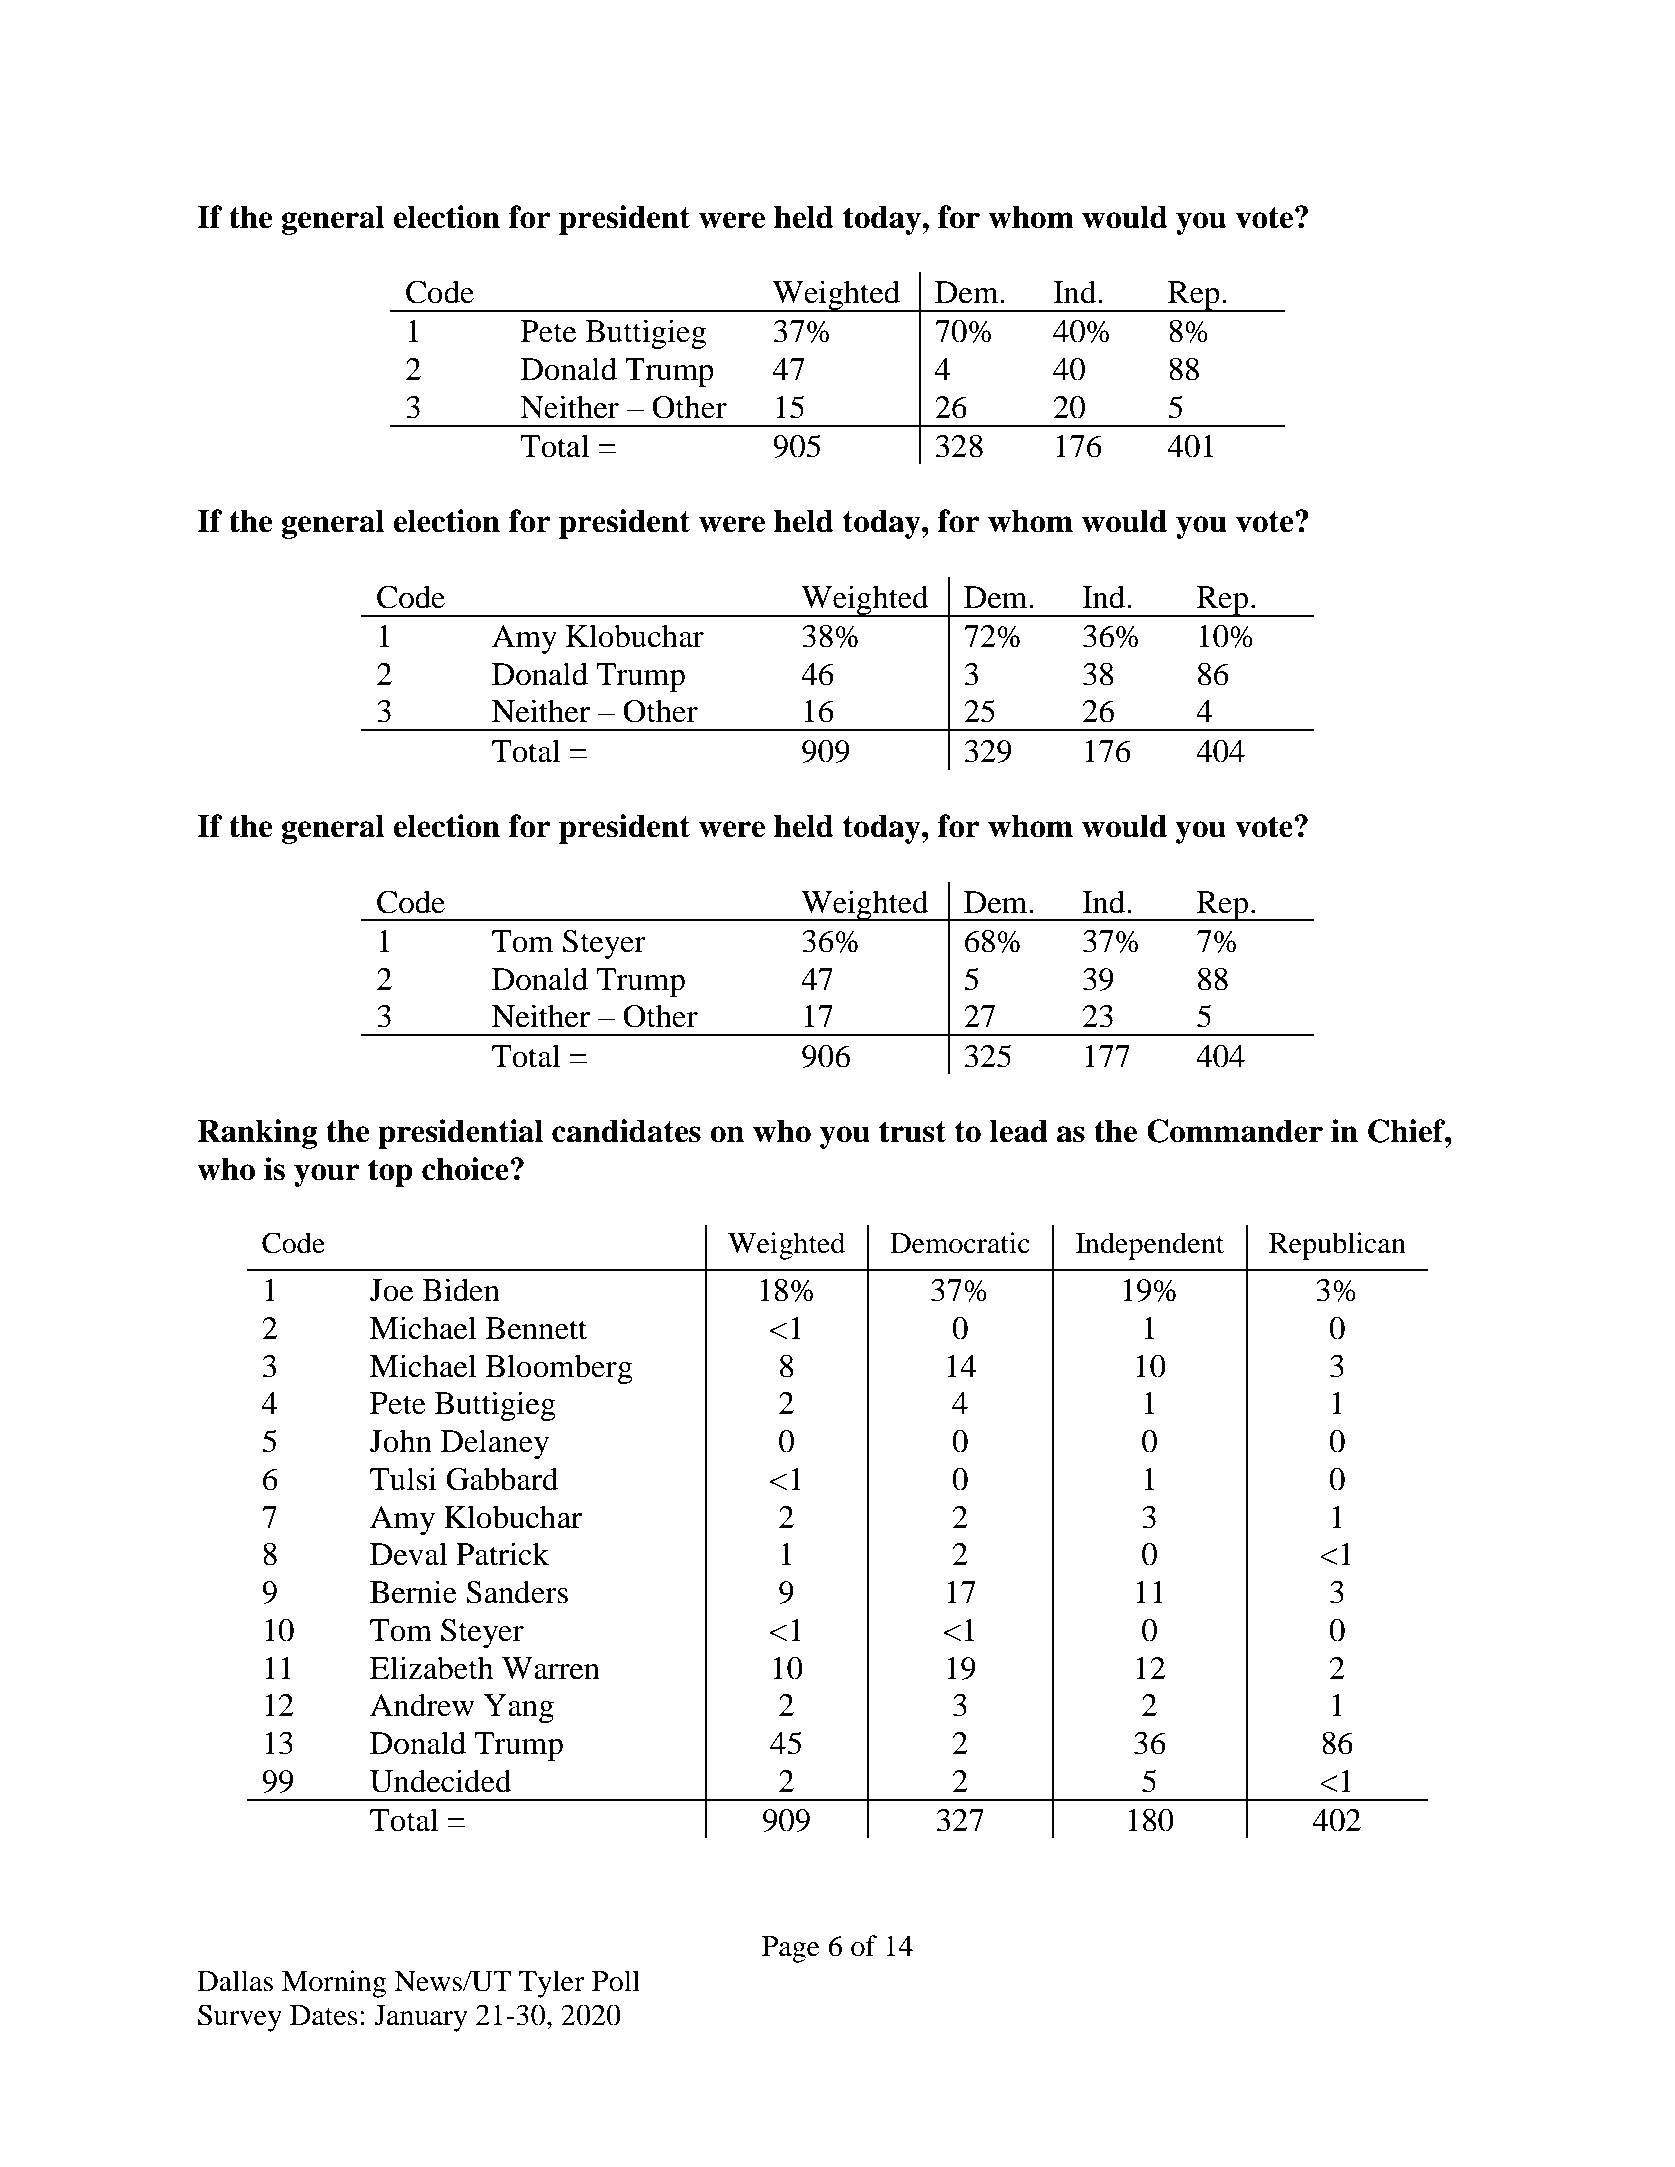  What do you see at coordinates (536, 1328) in the page?
I see `Bennett` at bounding box center [536, 1328].
